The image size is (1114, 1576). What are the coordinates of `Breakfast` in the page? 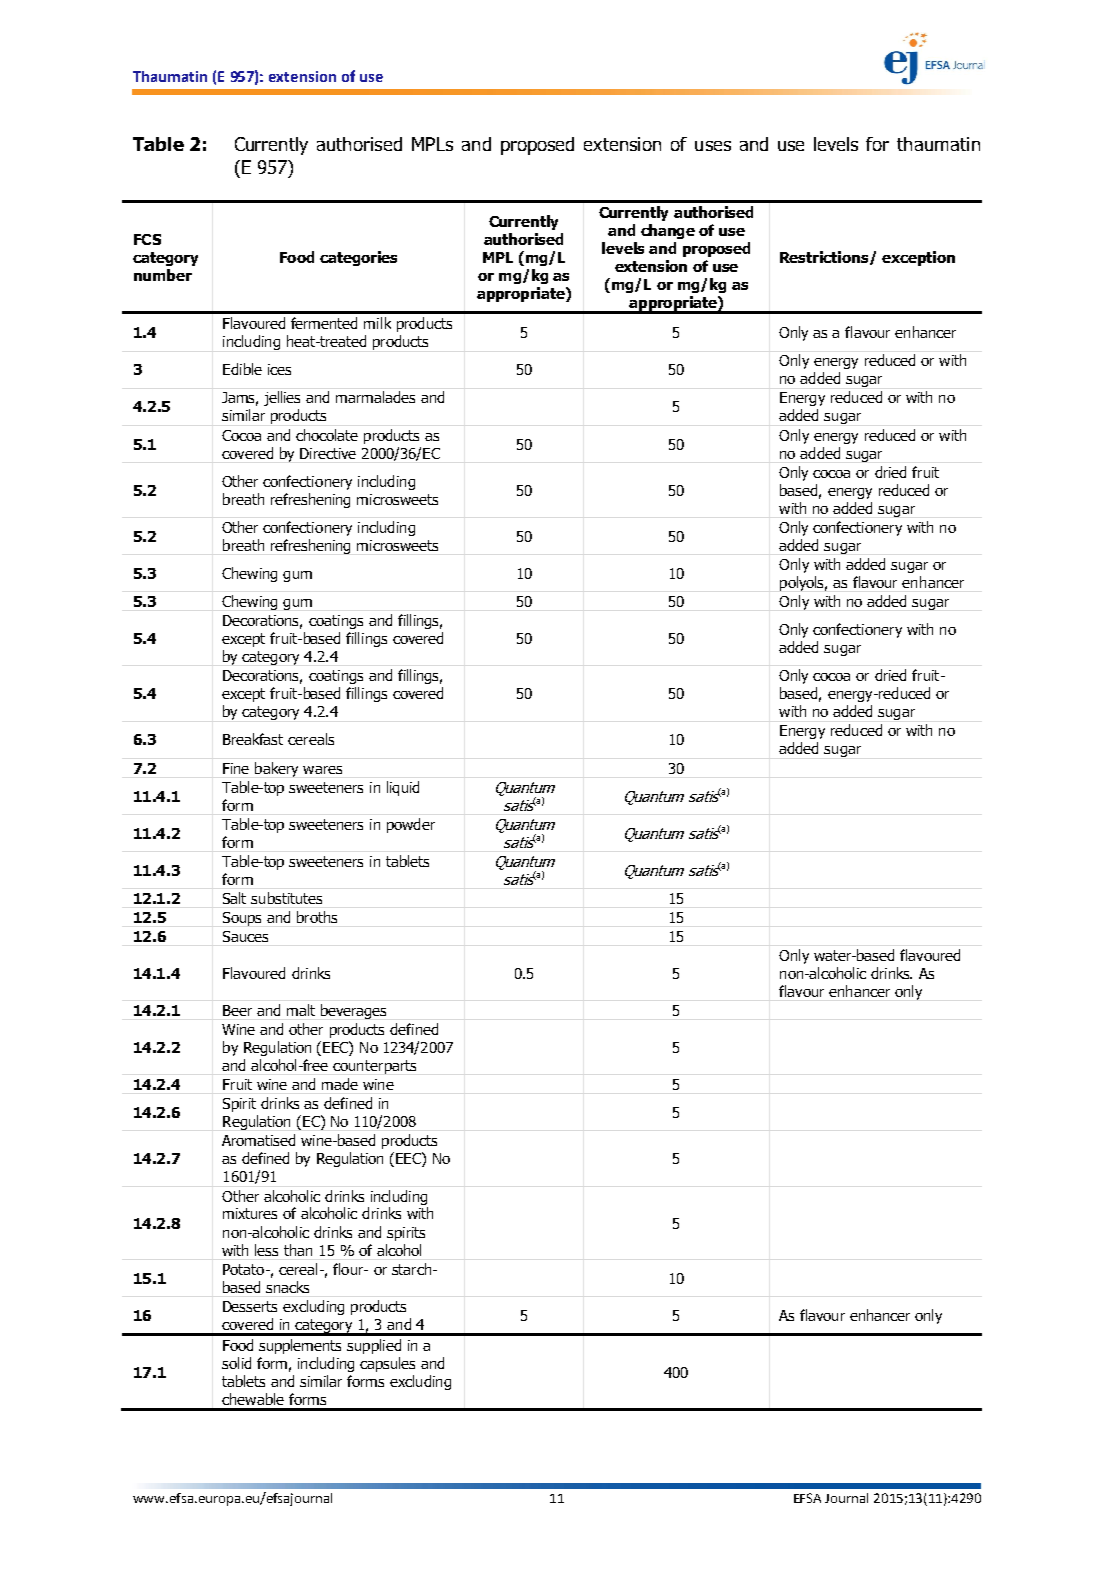 It's located at (253, 739).
